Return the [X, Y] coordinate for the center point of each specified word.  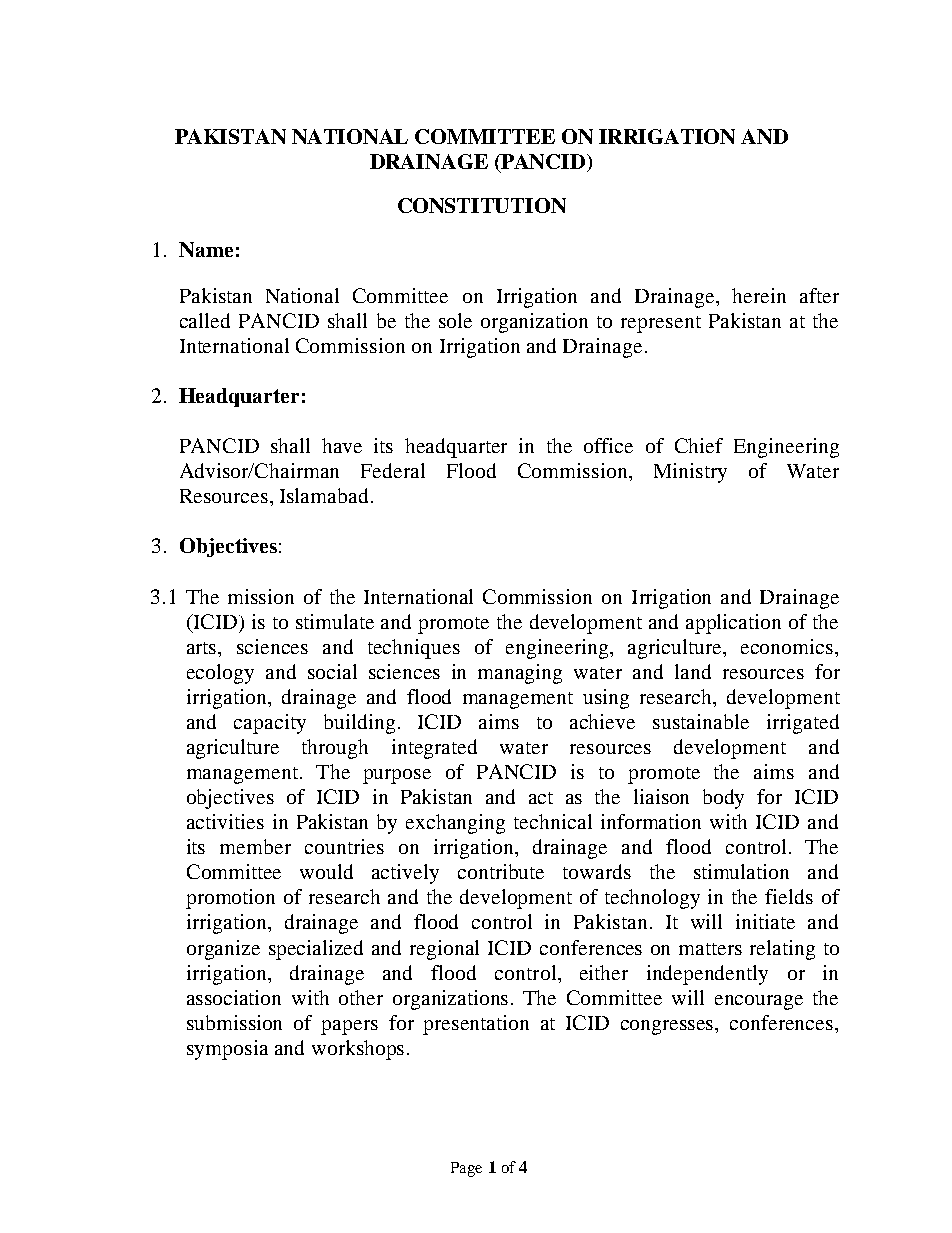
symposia [227, 1050]
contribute [501, 871]
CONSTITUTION [482, 205]
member [255, 846]
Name [206, 249]
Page [466, 1169]
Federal [393, 470]
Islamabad [324, 495]
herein [759, 295]
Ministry [690, 473]
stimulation [741, 871]
